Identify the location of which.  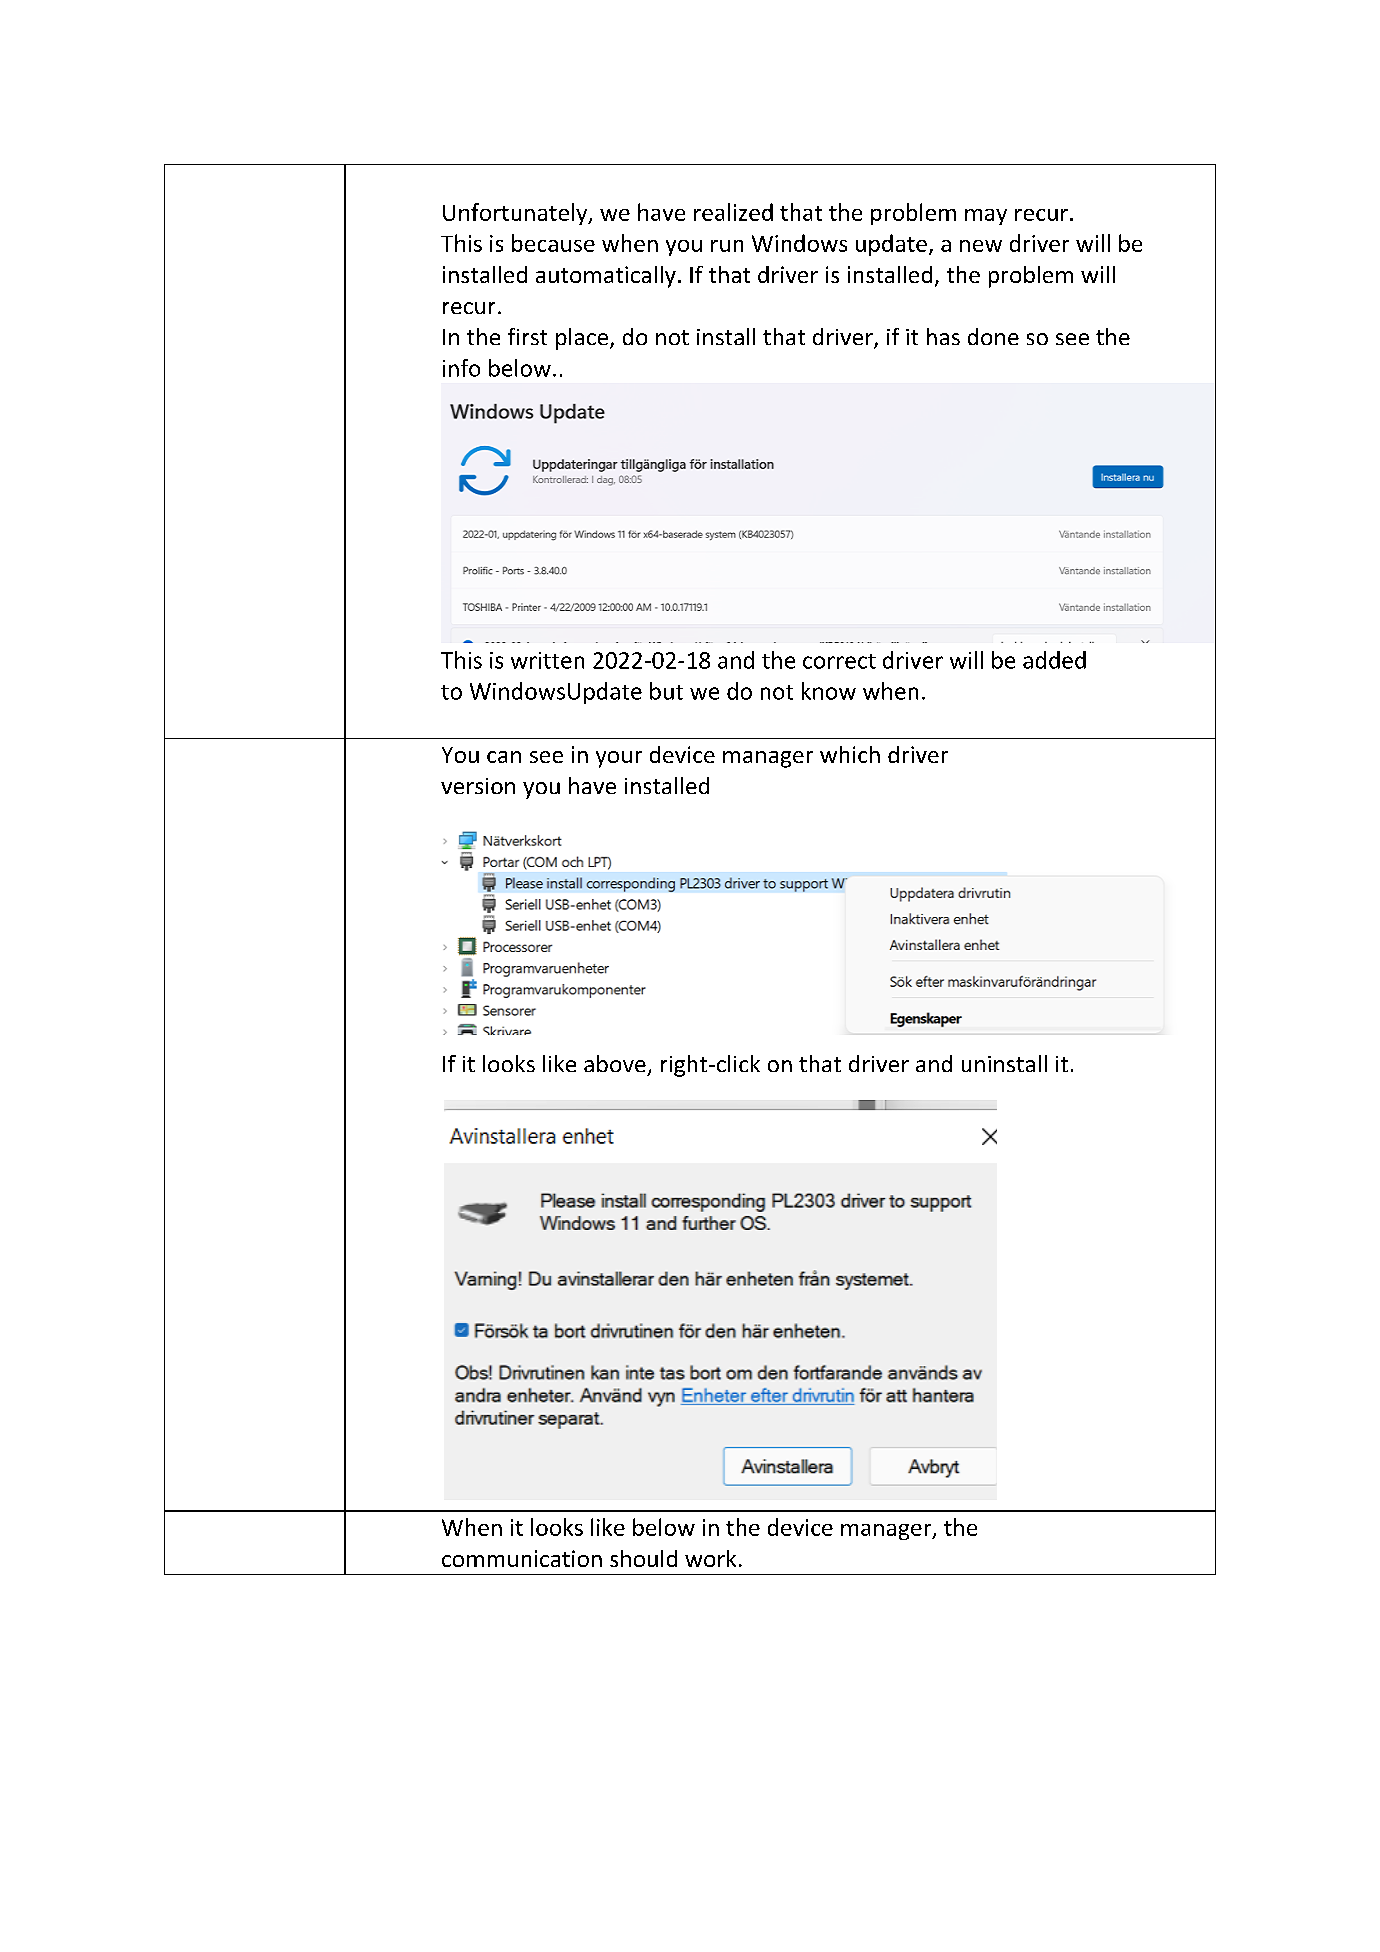
(850, 754).
